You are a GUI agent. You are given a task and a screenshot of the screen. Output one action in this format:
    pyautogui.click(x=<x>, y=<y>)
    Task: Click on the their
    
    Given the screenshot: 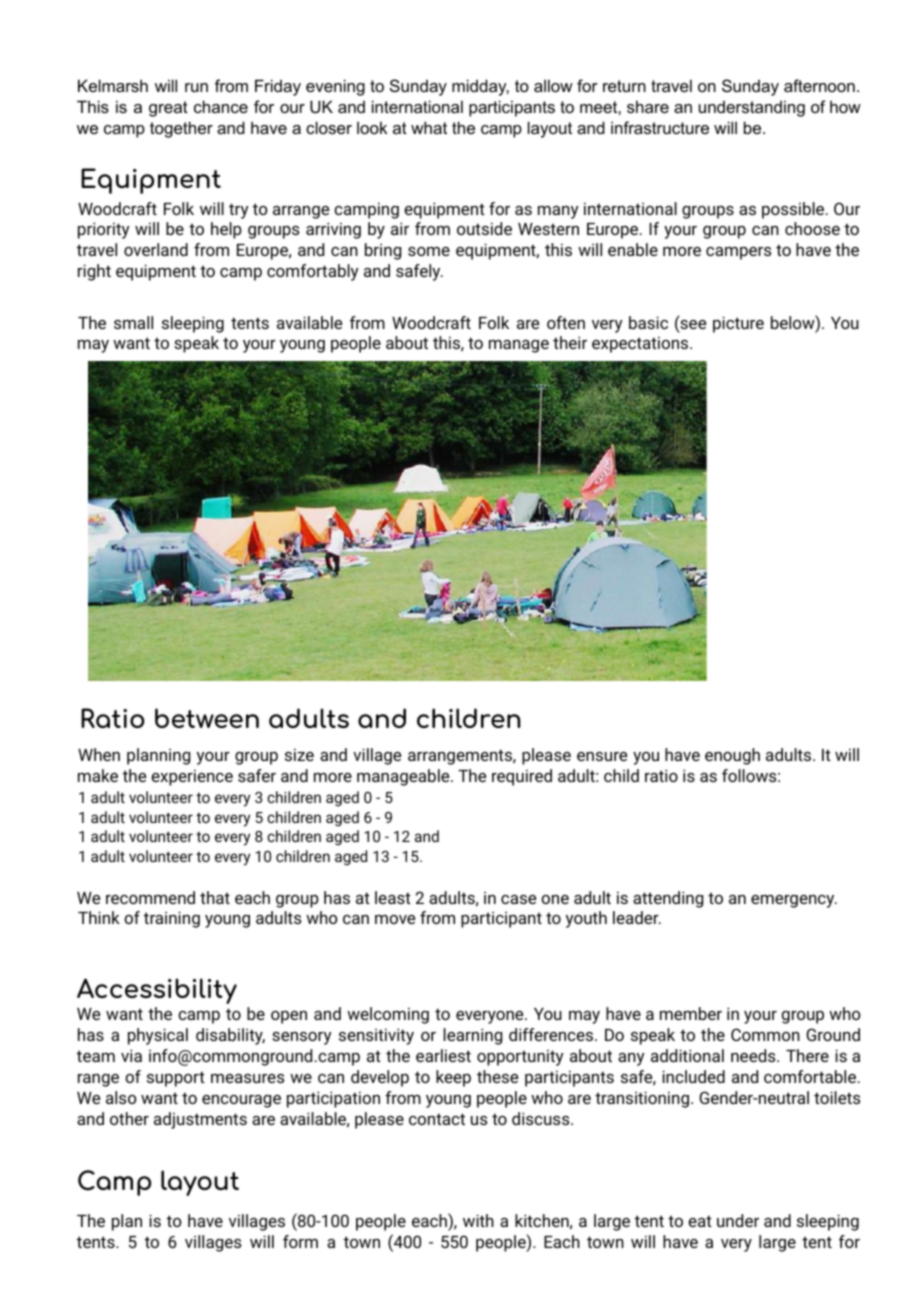 What is the action you would take?
    pyautogui.click(x=570, y=342)
